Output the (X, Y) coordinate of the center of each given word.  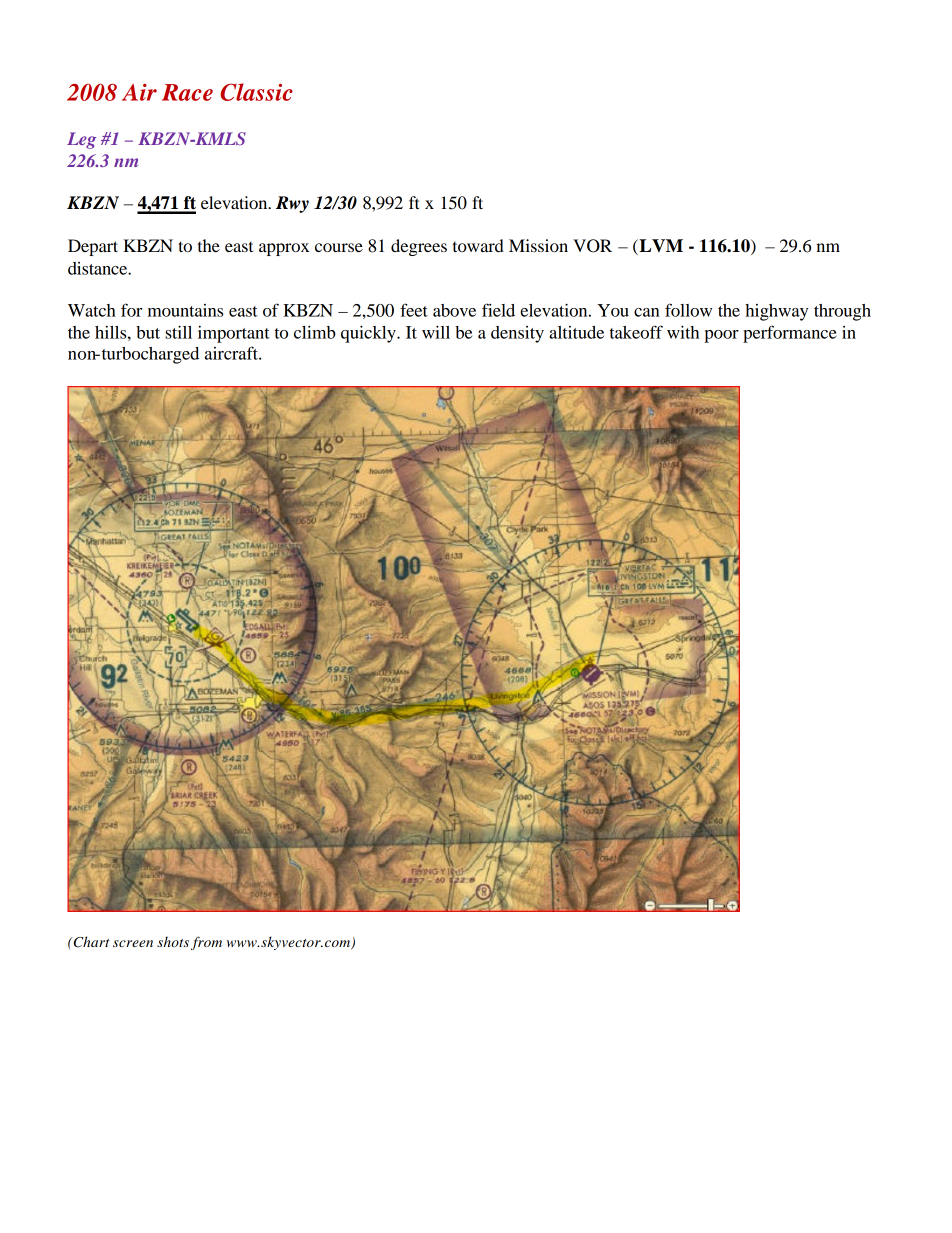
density (517, 334)
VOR (592, 246)
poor (721, 336)
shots (173, 941)
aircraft (232, 353)
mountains (185, 310)
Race (187, 92)
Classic (256, 92)
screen (133, 943)
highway (776, 312)
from (206, 943)
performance (790, 334)
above (454, 310)
